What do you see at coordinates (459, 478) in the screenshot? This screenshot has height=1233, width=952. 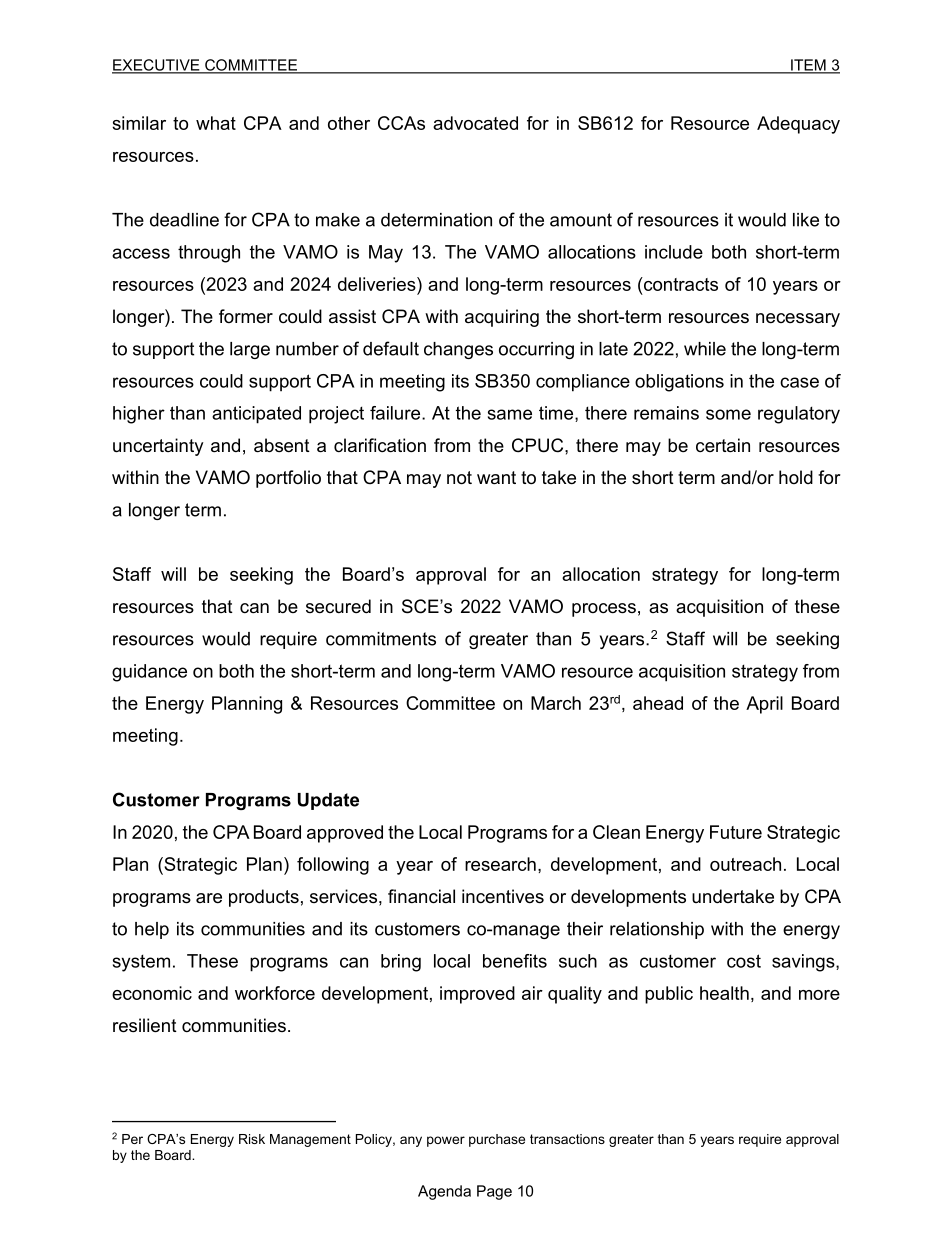 I see `not` at bounding box center [459, 478].
